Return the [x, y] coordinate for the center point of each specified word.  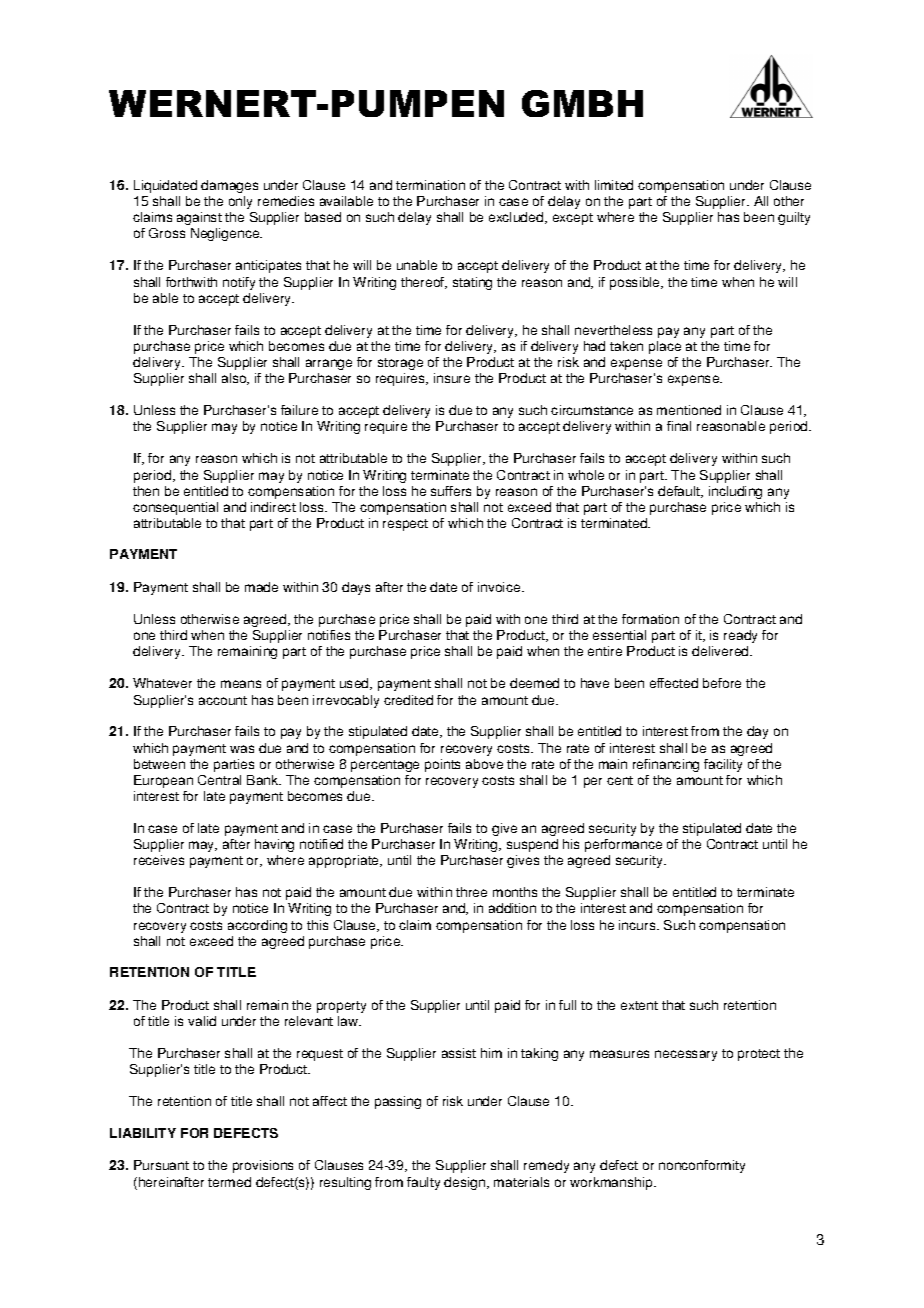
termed [229, 1182]
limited [614, 185]
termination [430, 185]
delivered [721, 651]
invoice [500, 587]
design [466, 1183]
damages [229, 186]
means [241, 684]
